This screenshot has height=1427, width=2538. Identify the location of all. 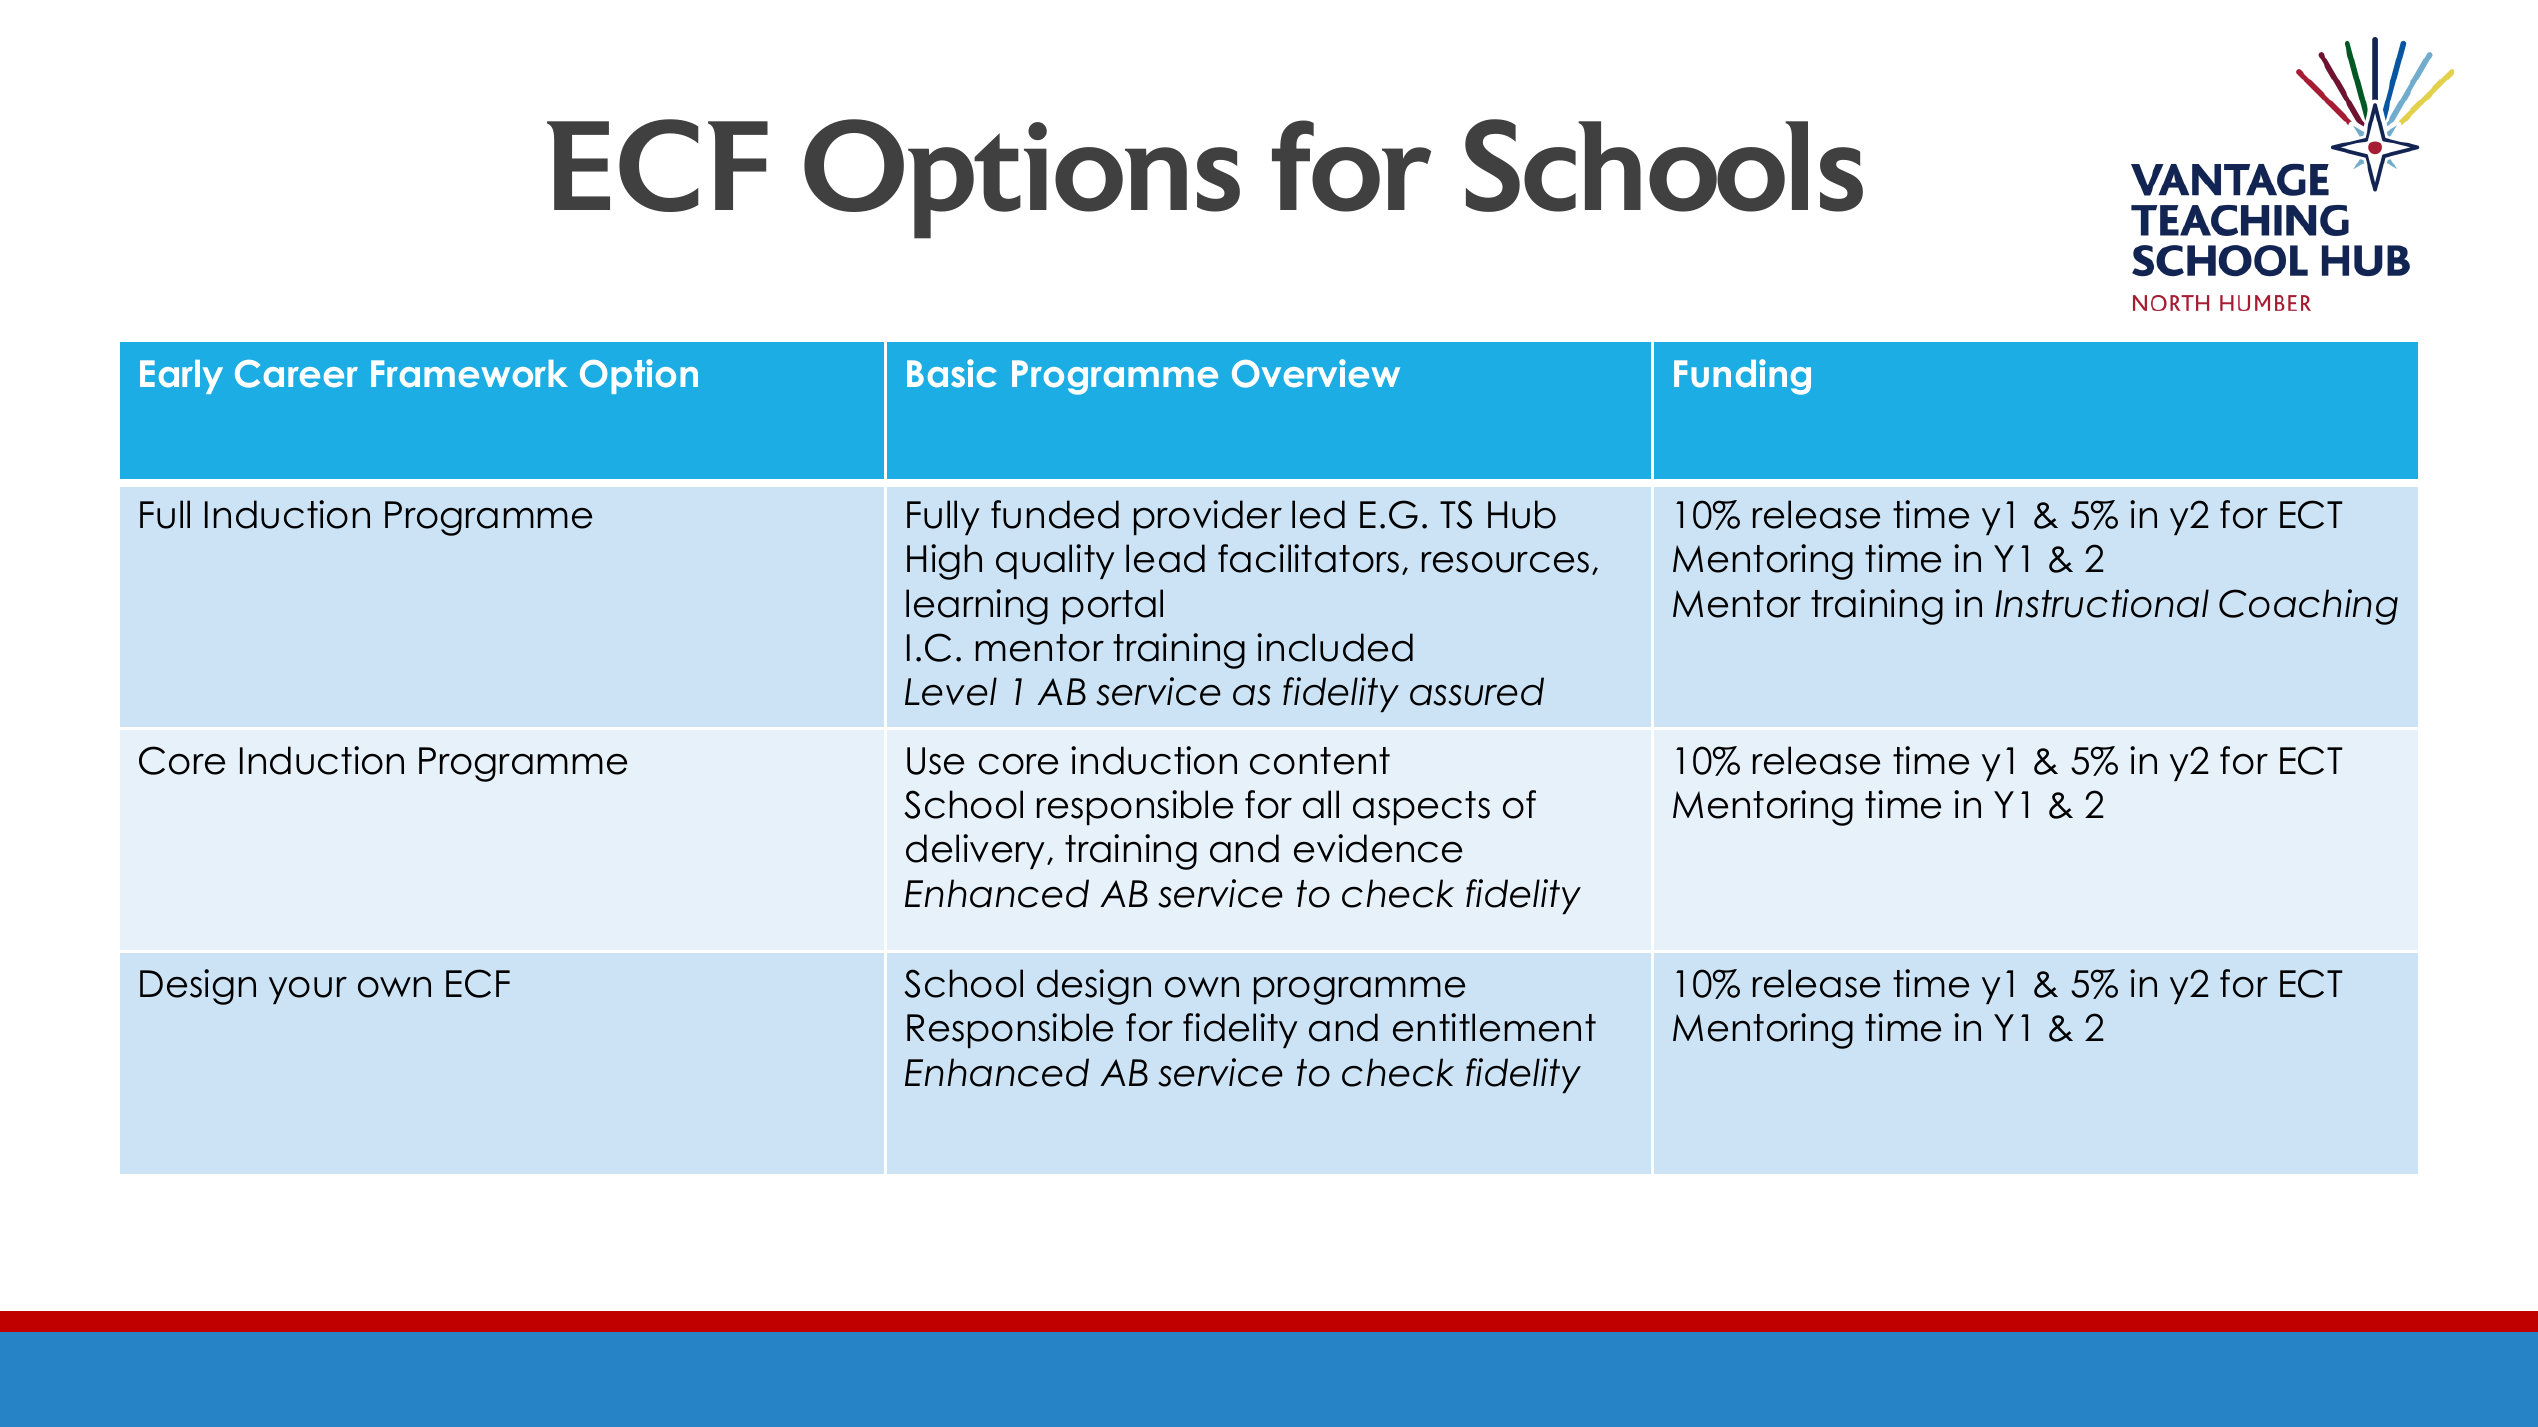
(1321, 804).
